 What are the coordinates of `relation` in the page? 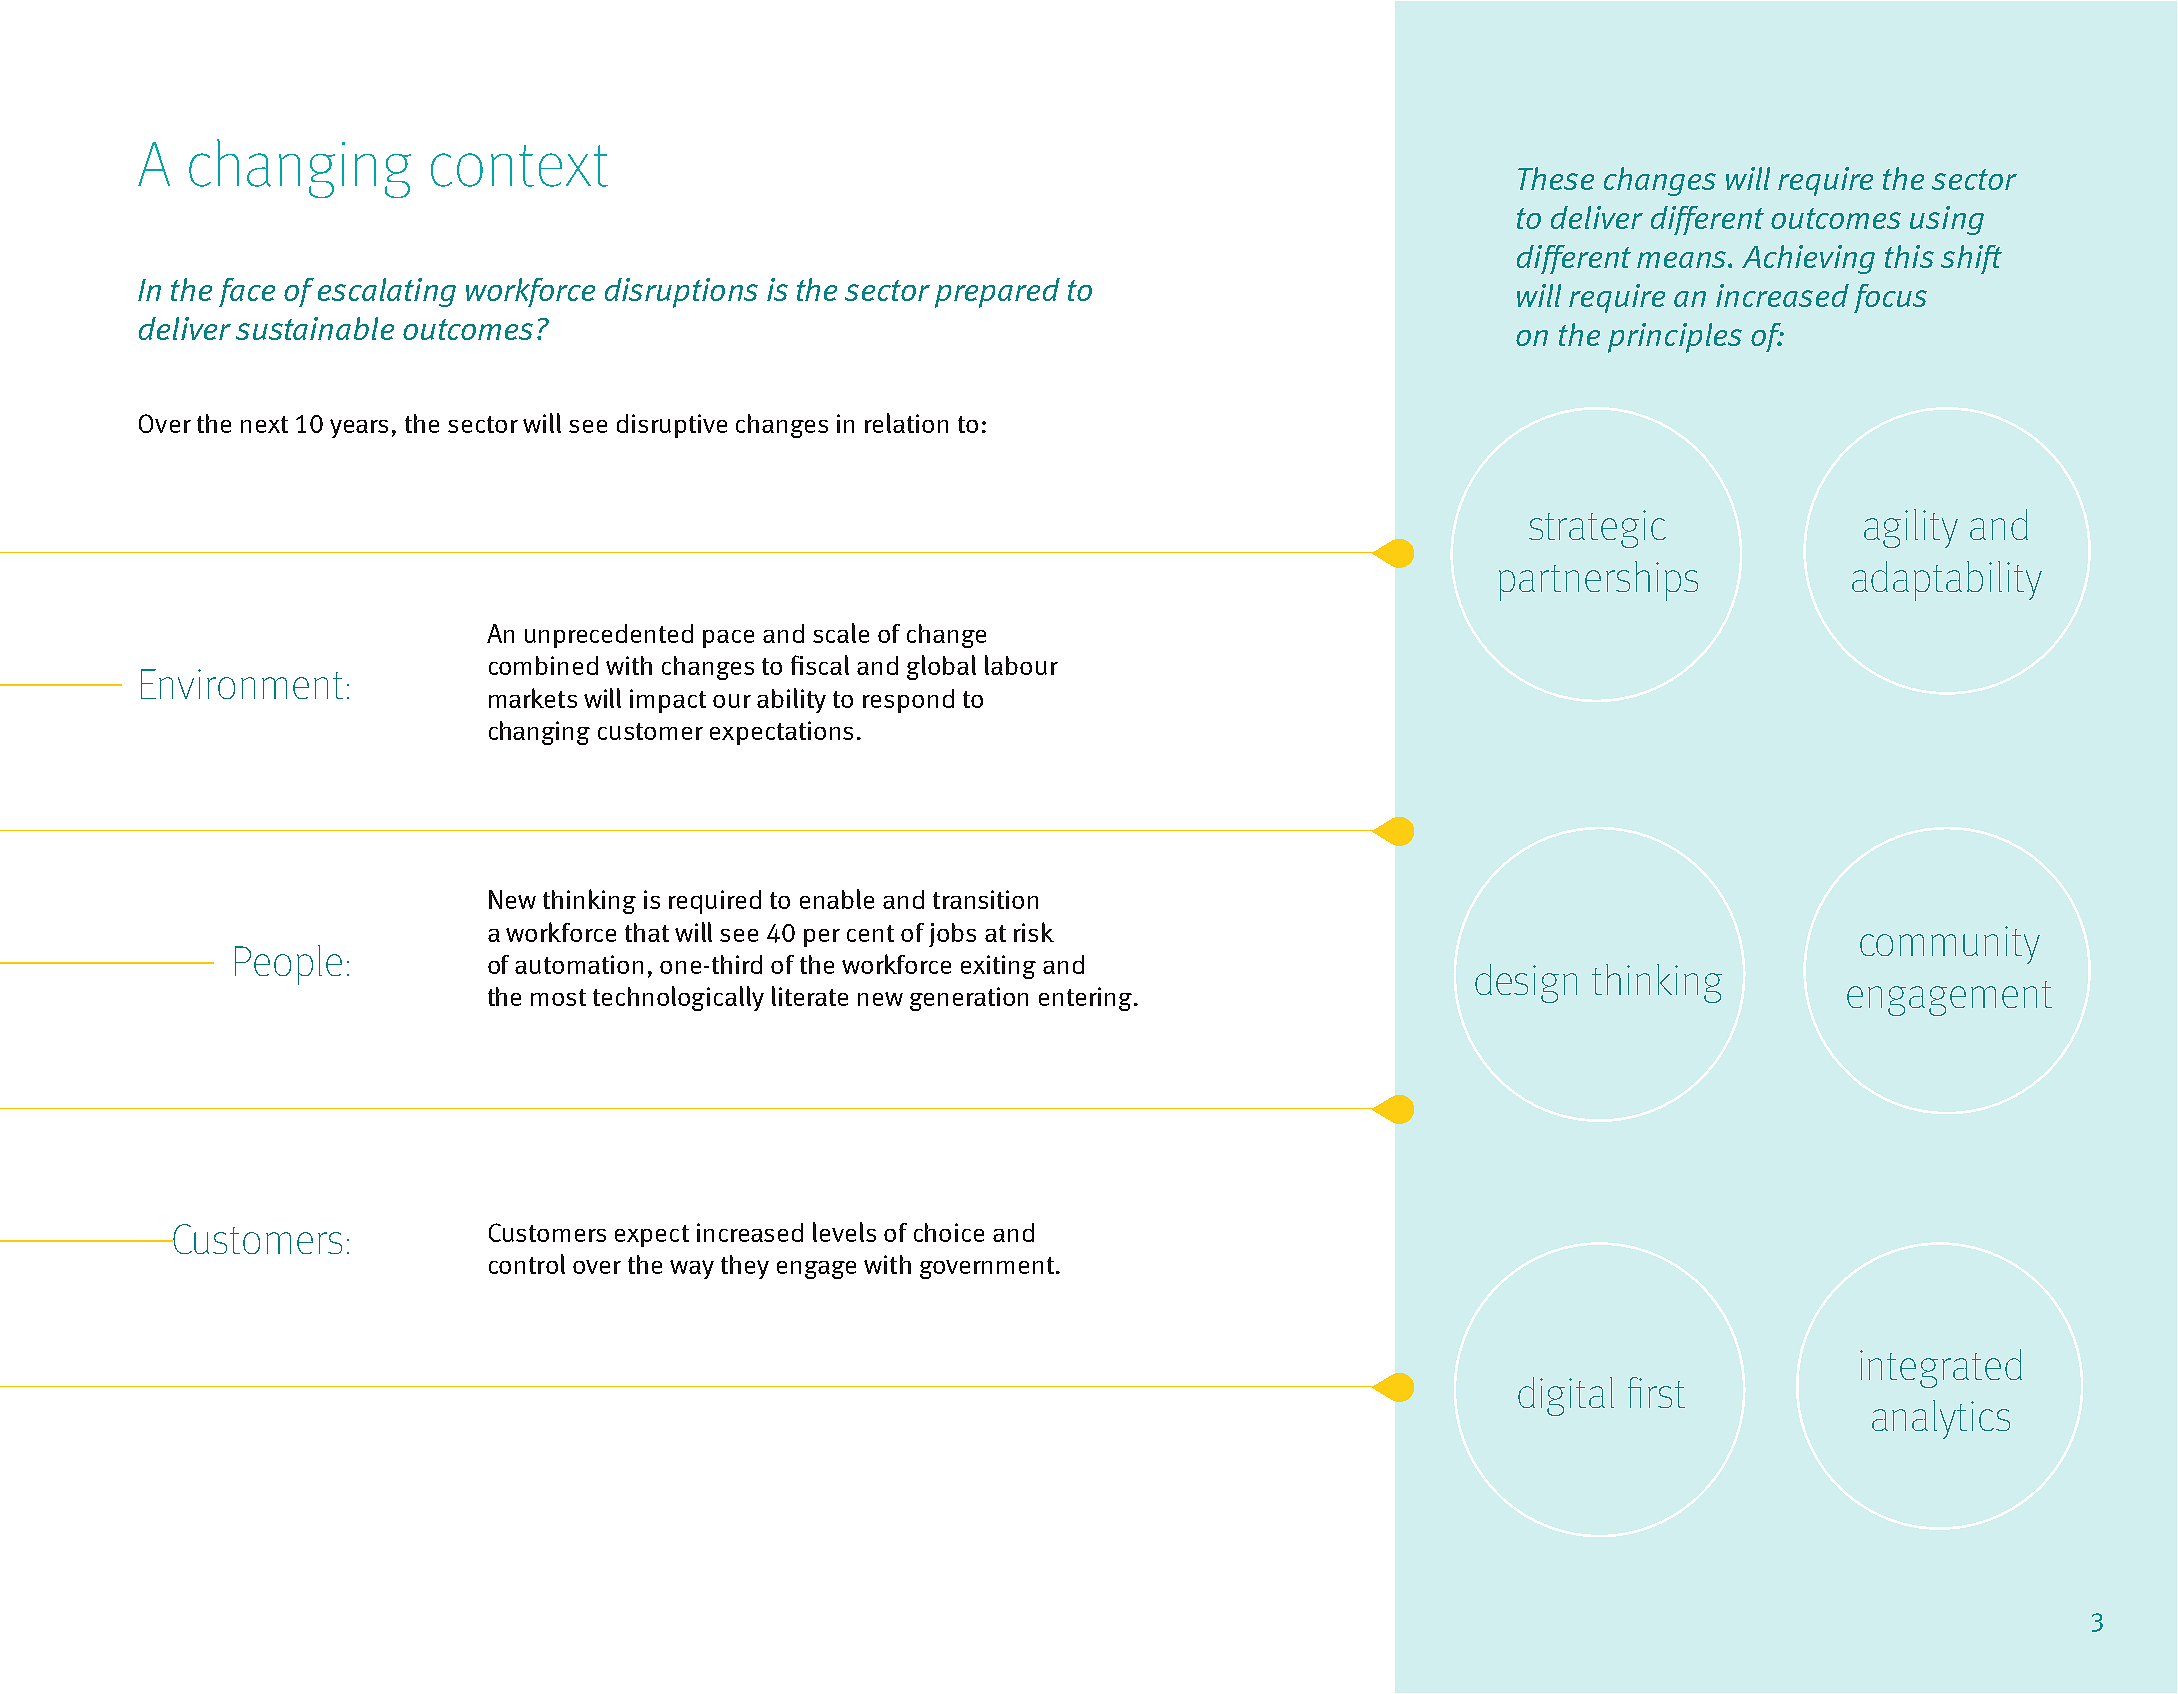 It's located at (906, 423).
